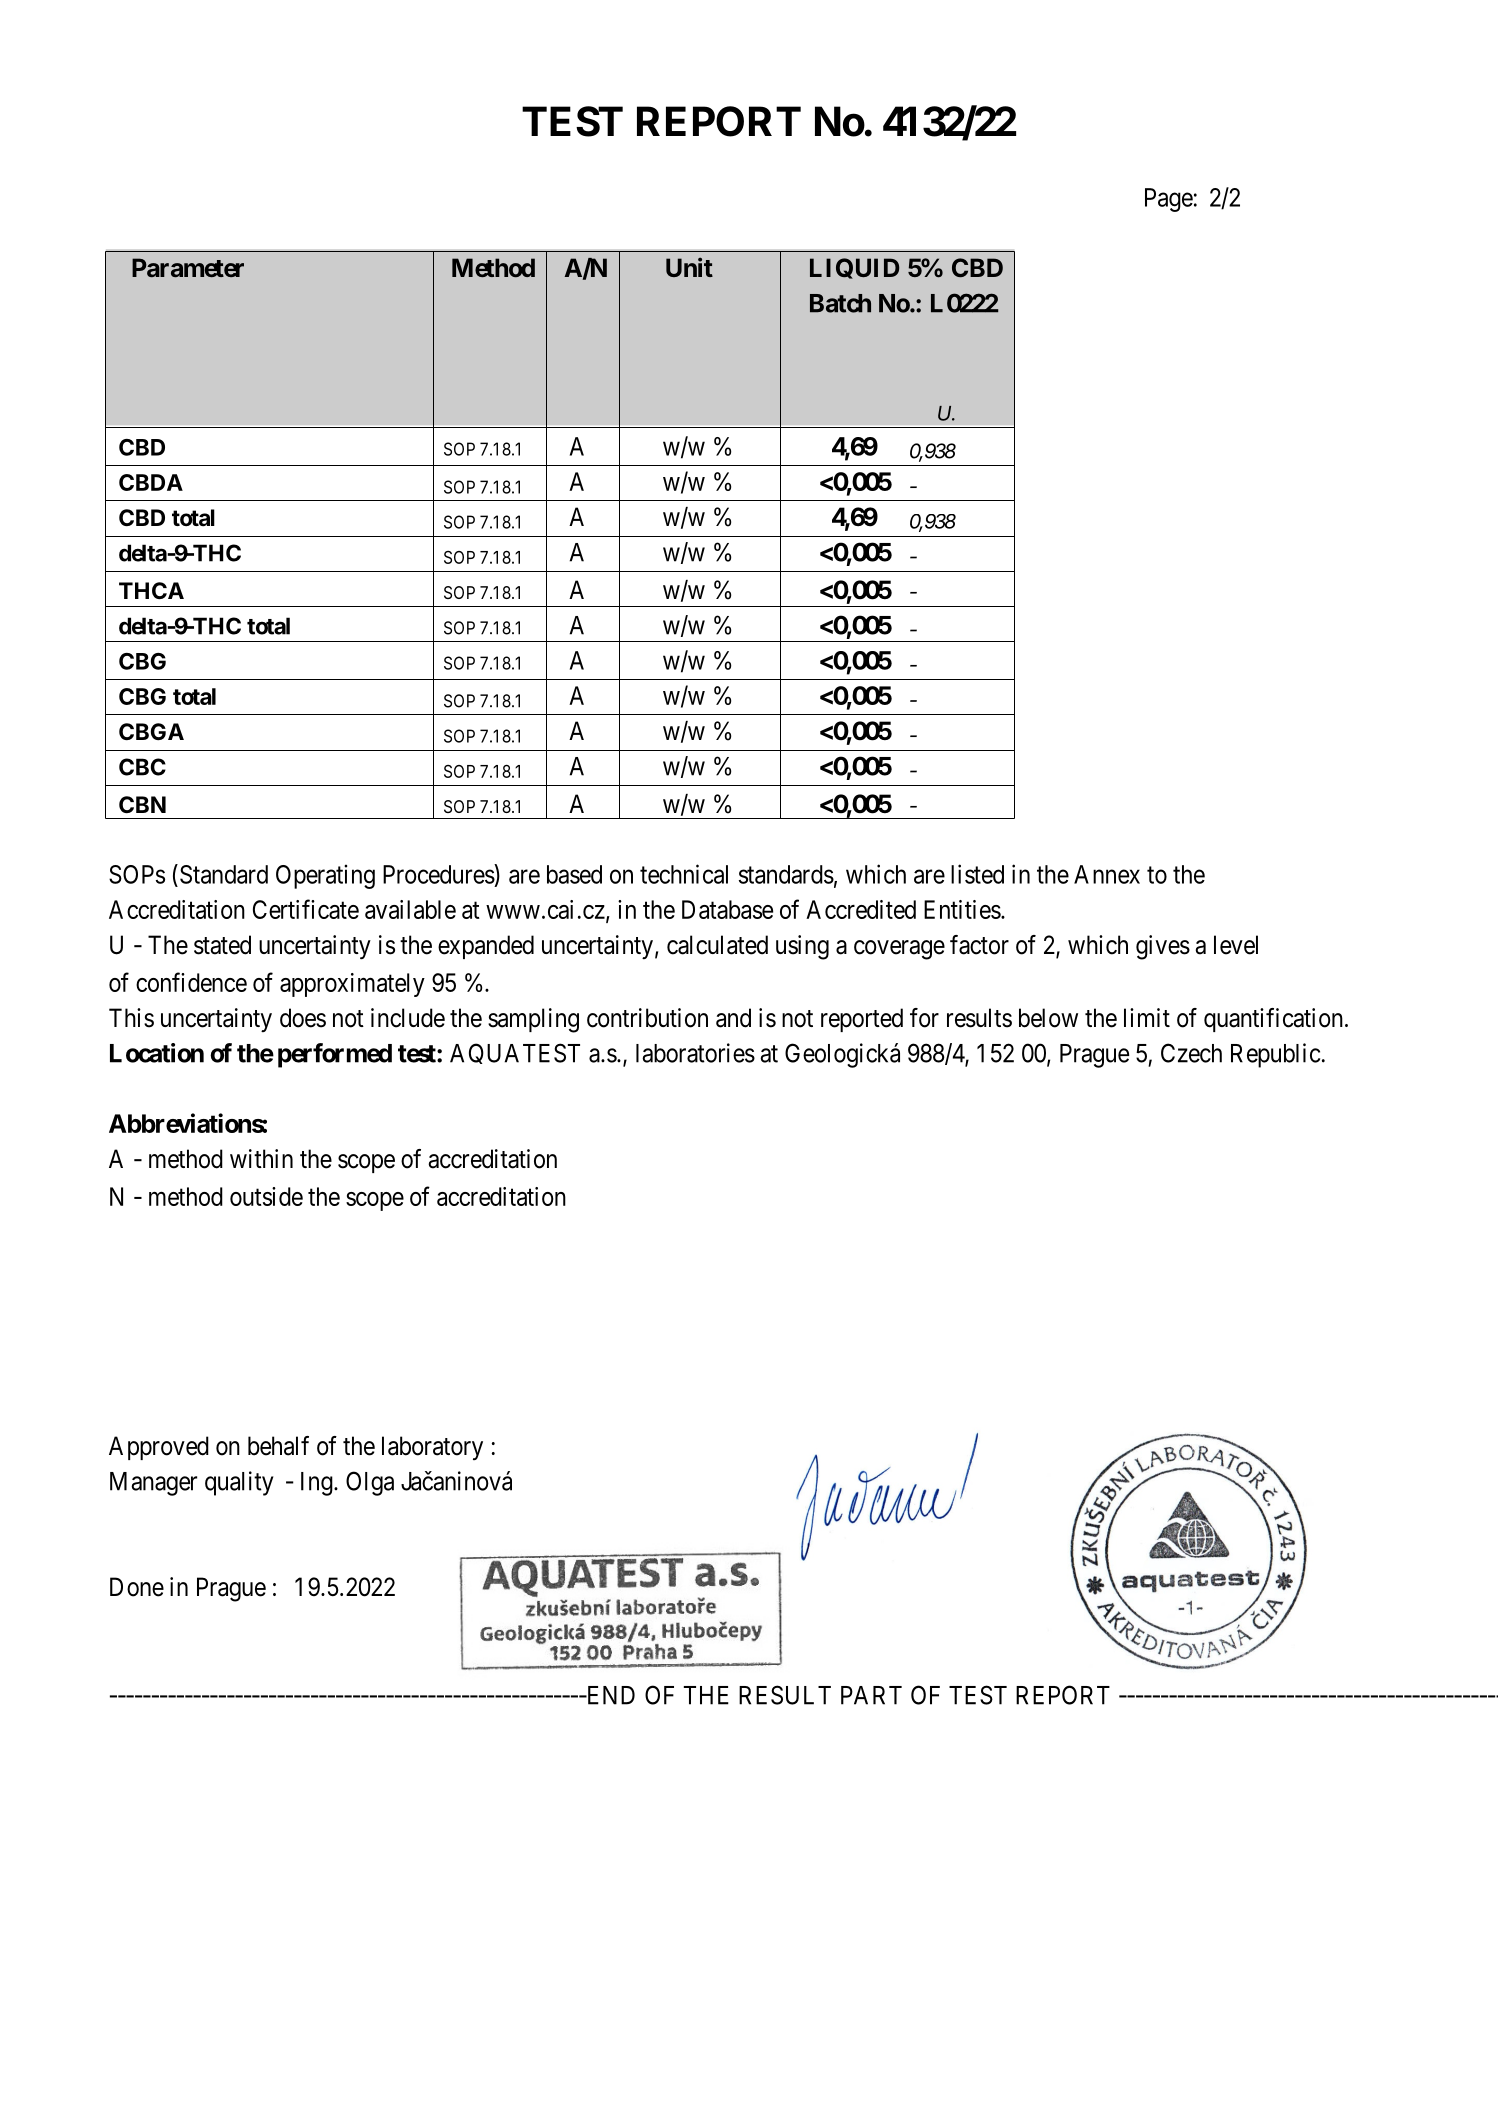 The height and width of the screenshot is (2117, 1498). Describe the element at coordinates (1169, 200) in the screenshot. I see `Page` at that location.
